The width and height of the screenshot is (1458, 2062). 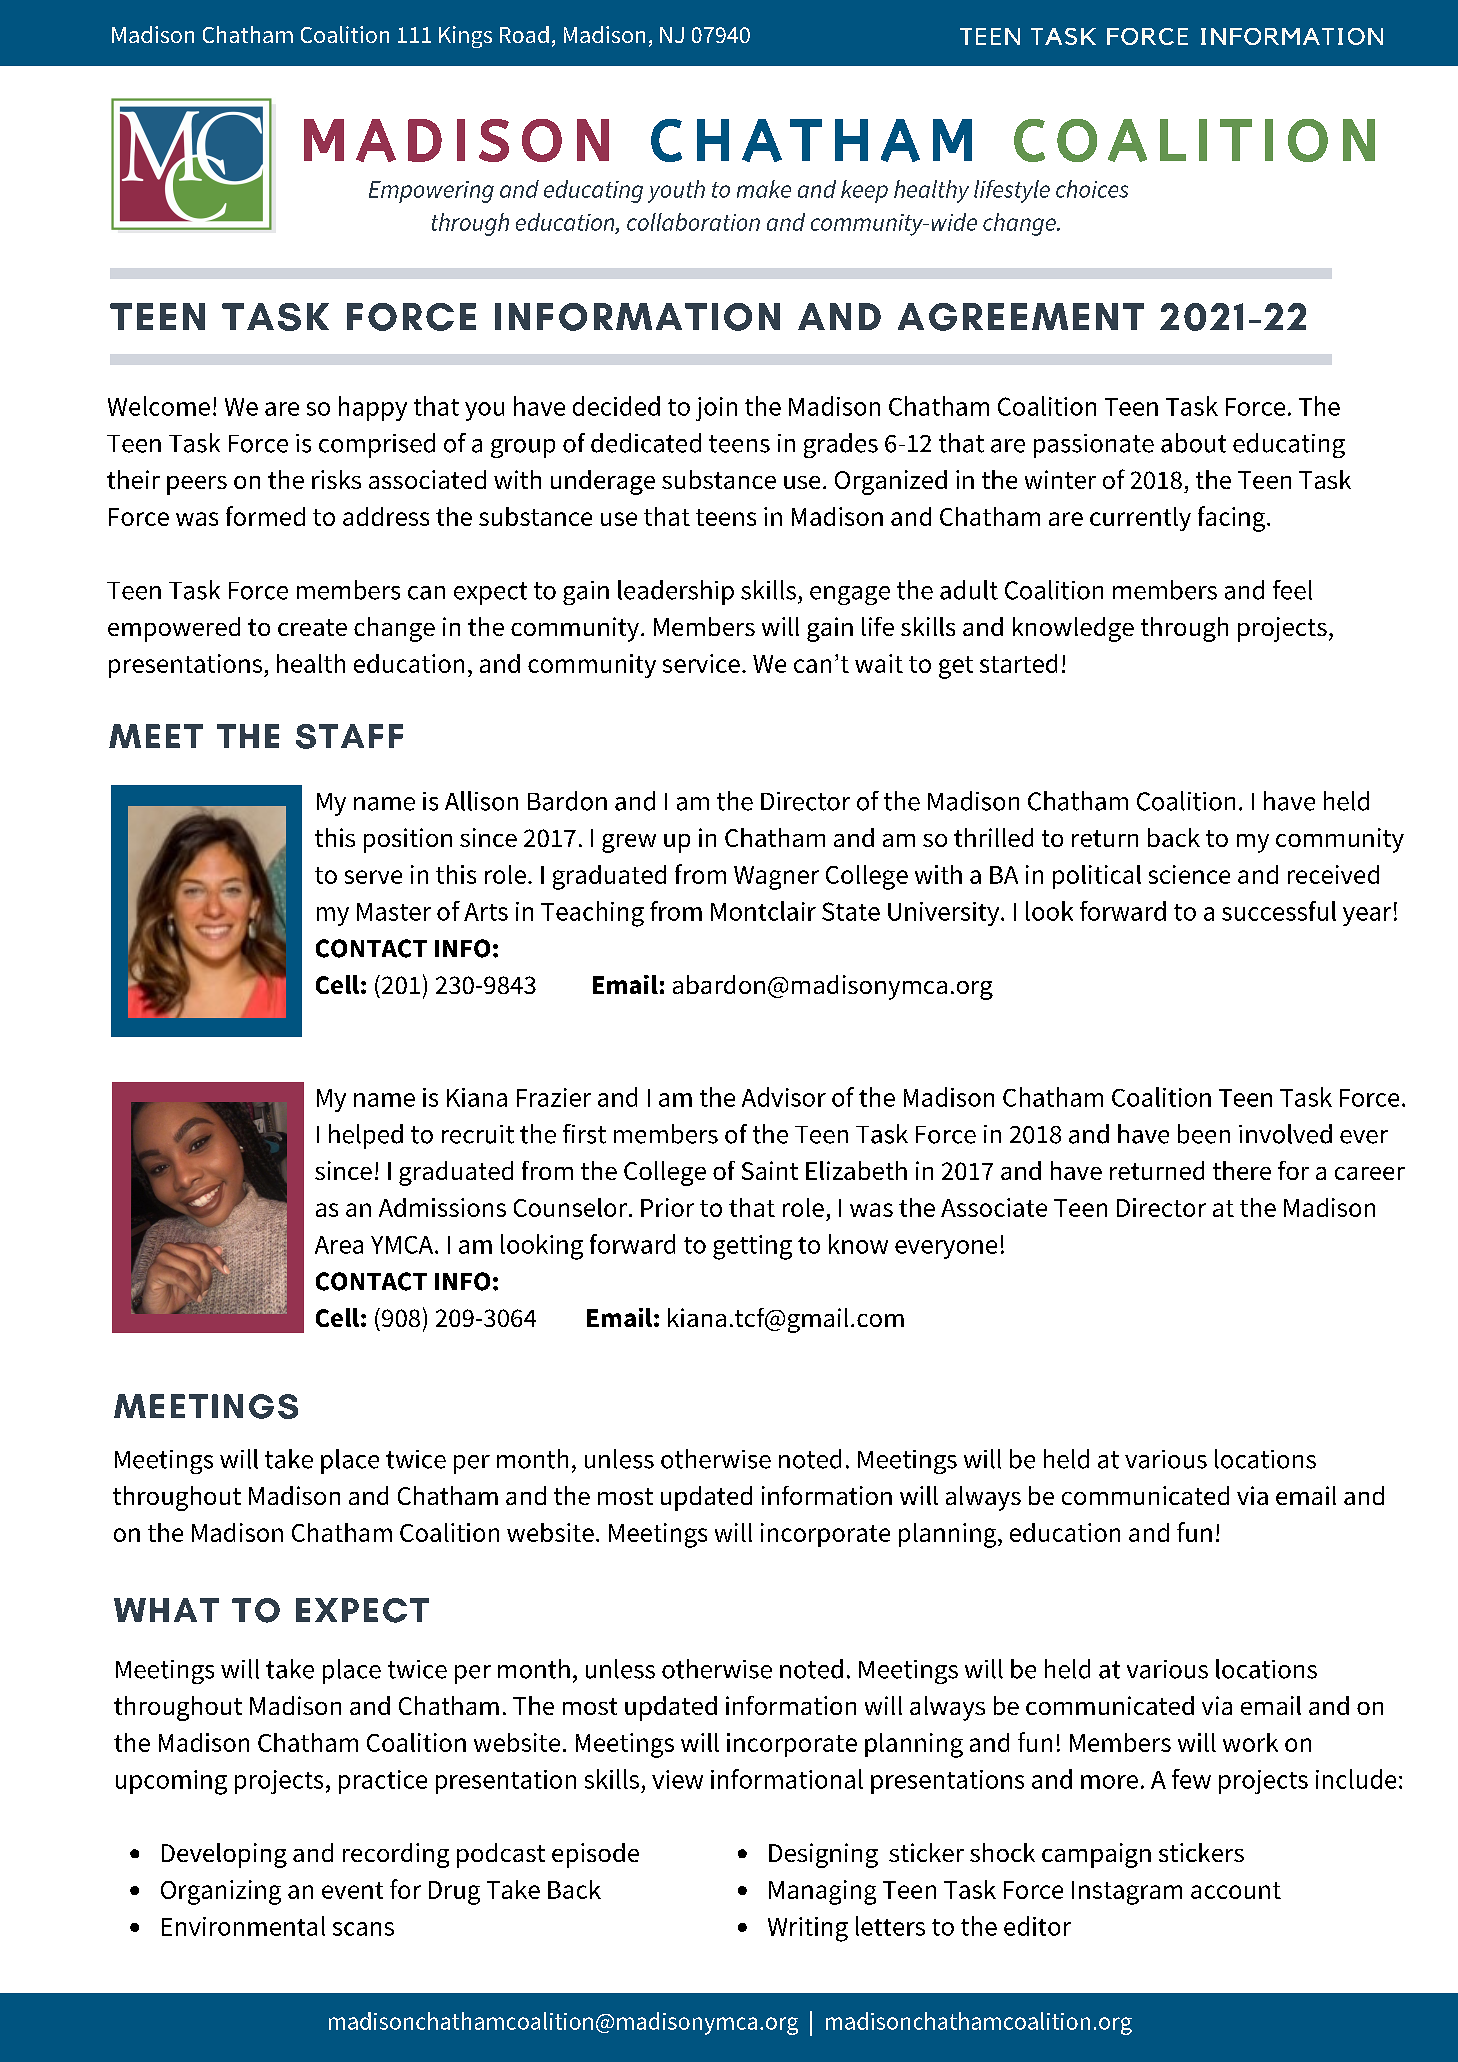 I want to click on getting, so click(x=752, y=1247).
